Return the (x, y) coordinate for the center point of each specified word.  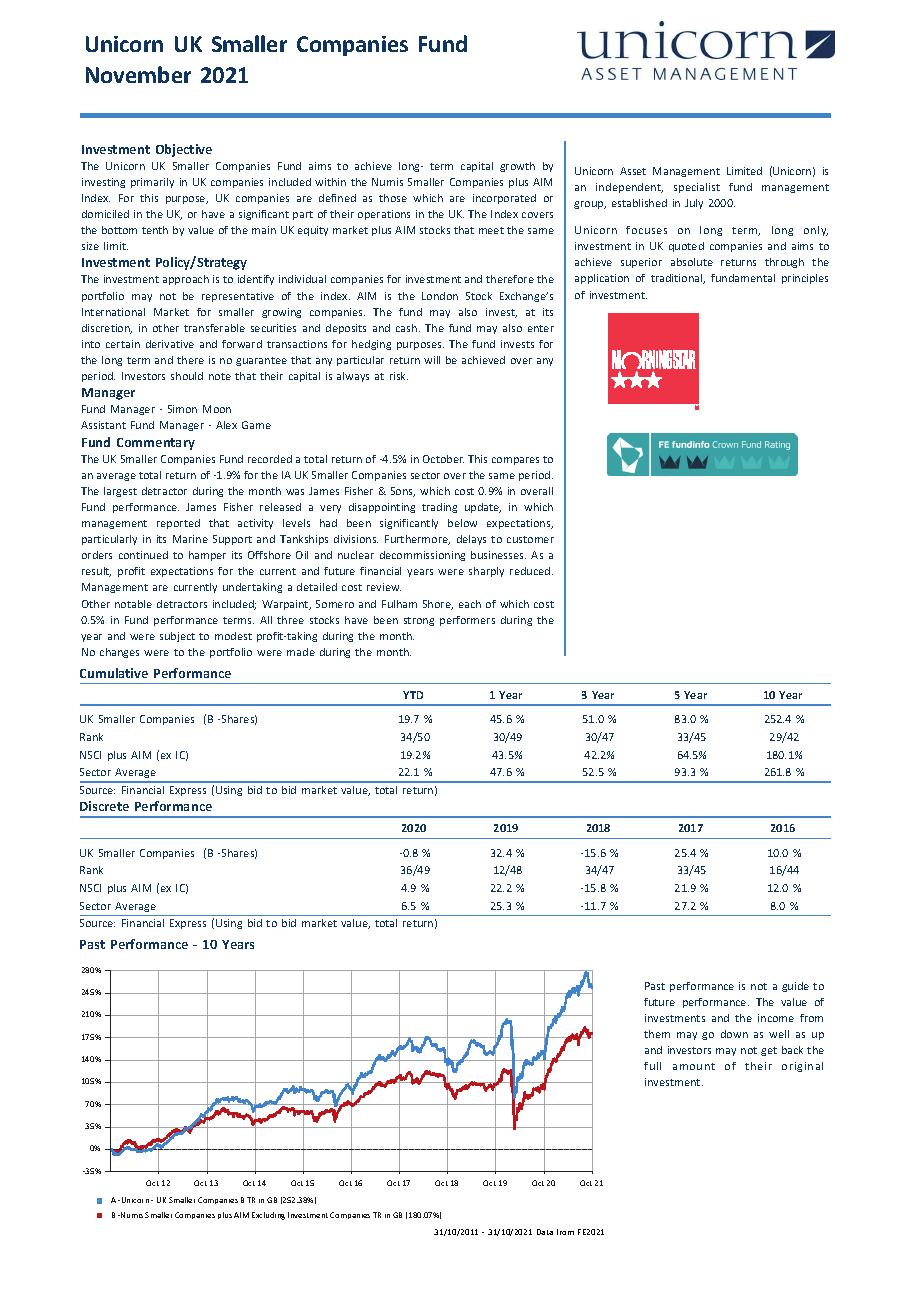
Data (545, 1232)
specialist (697, 188)
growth (517, 167)
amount (694, 1066)
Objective (184, 150)
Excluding (268, 1216)
